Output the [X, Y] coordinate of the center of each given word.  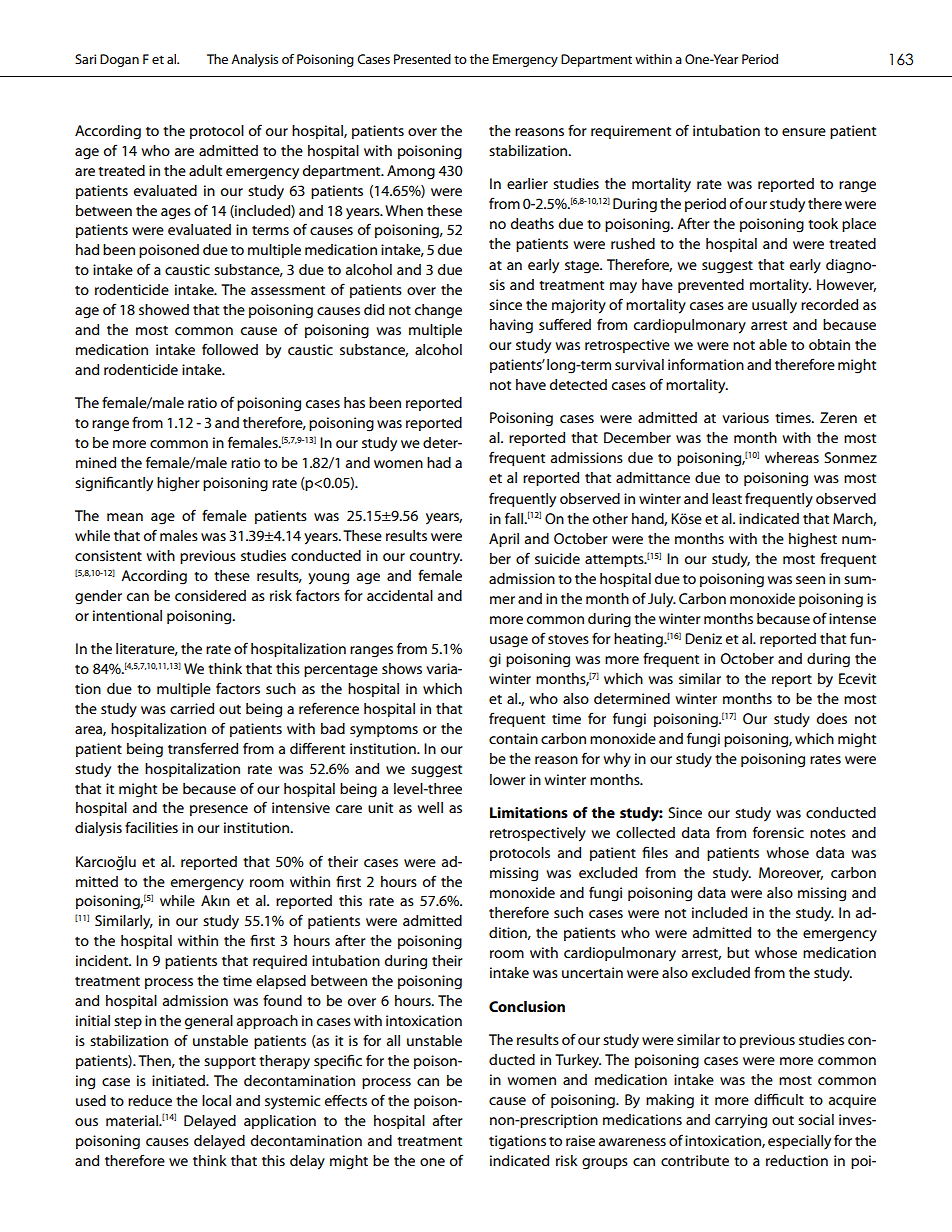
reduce [150, 1100]
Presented [422, 59]
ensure [804, 132]
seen [810, 580]
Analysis [254, 60]
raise [580, 1140]
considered [210, 595]
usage [509, 642]
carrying [741, 1121]
